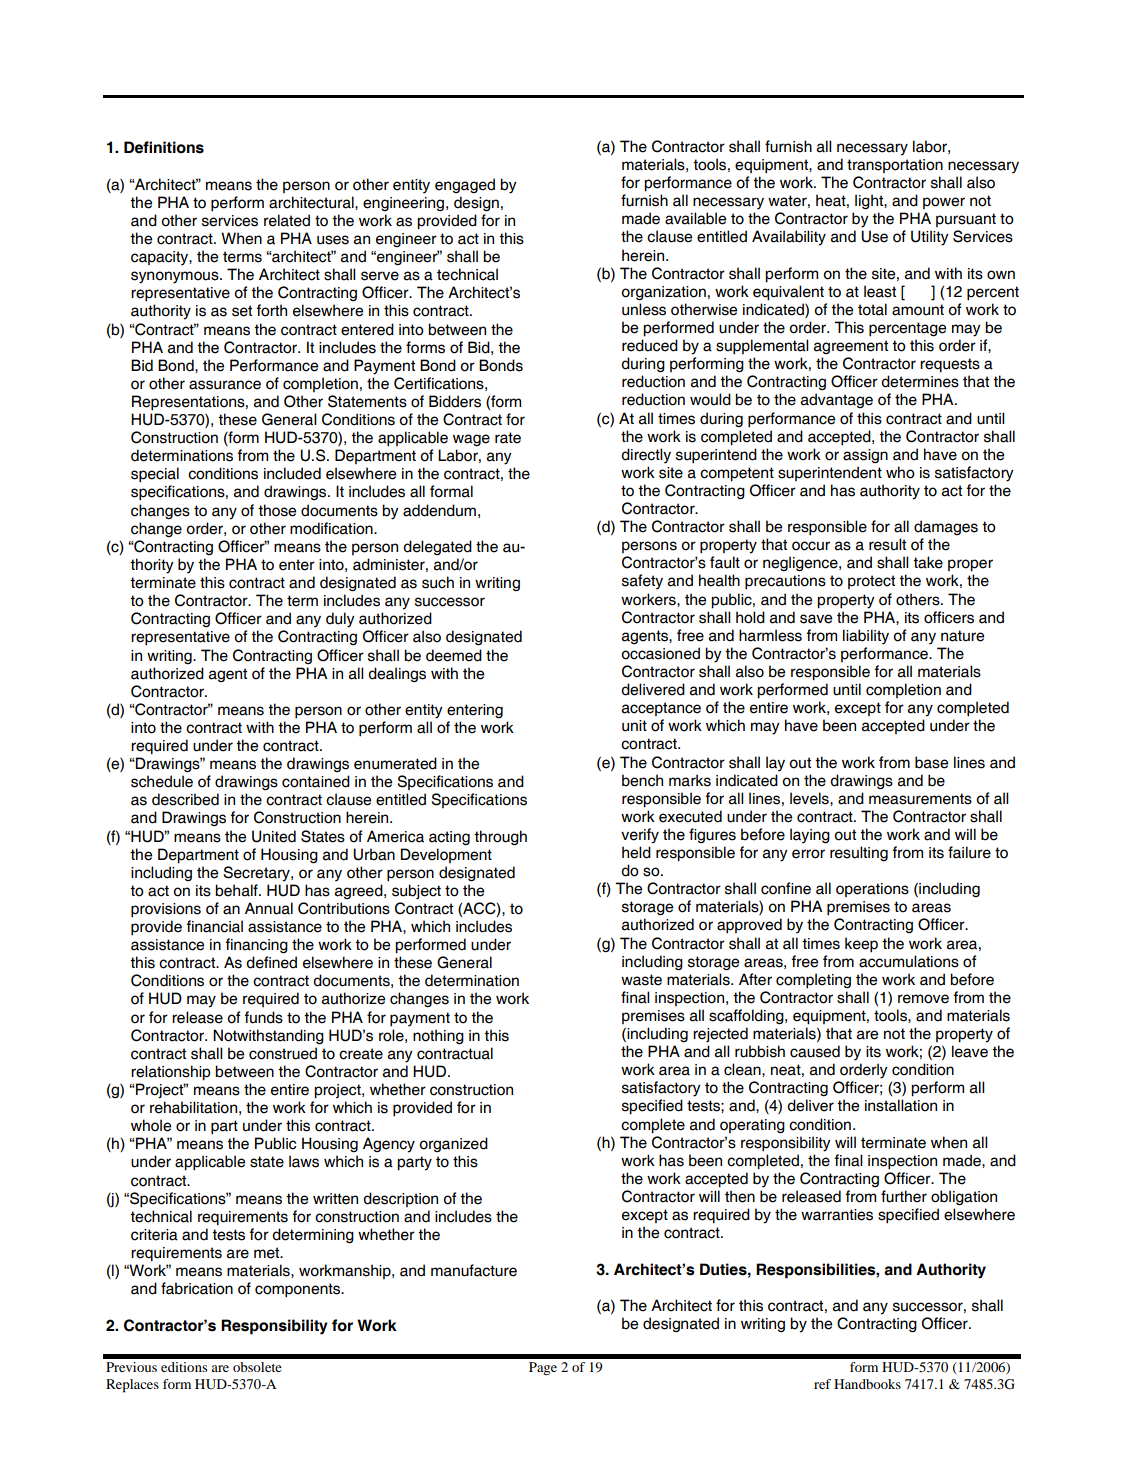 Image resolution: width=1127 pixels, height=1459 pixels. Describe the element at coordinates (465, 185) in the page. I see `engaged` at that location.
